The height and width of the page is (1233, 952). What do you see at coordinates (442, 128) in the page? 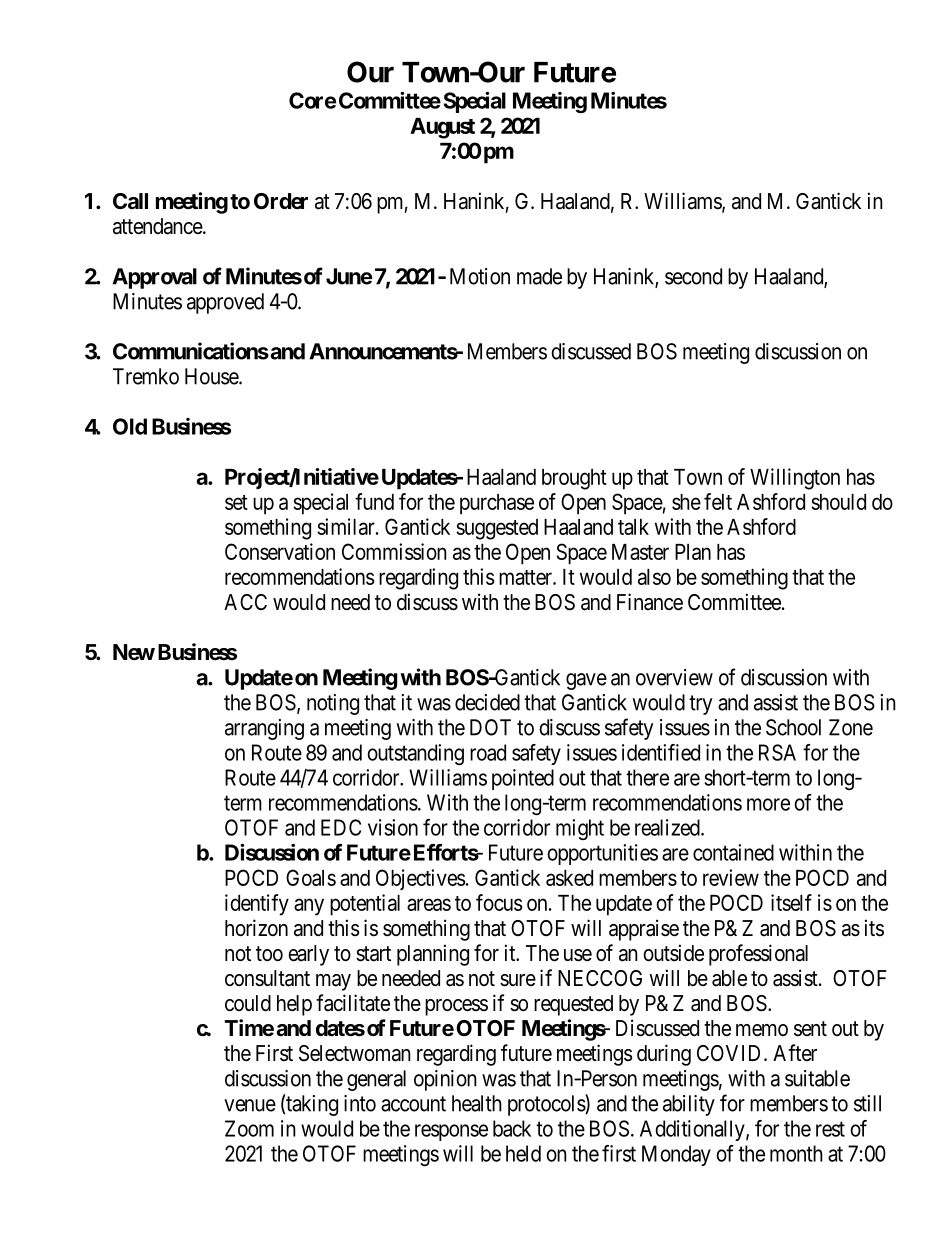
I see `August` at bounding box center [442, 128].
